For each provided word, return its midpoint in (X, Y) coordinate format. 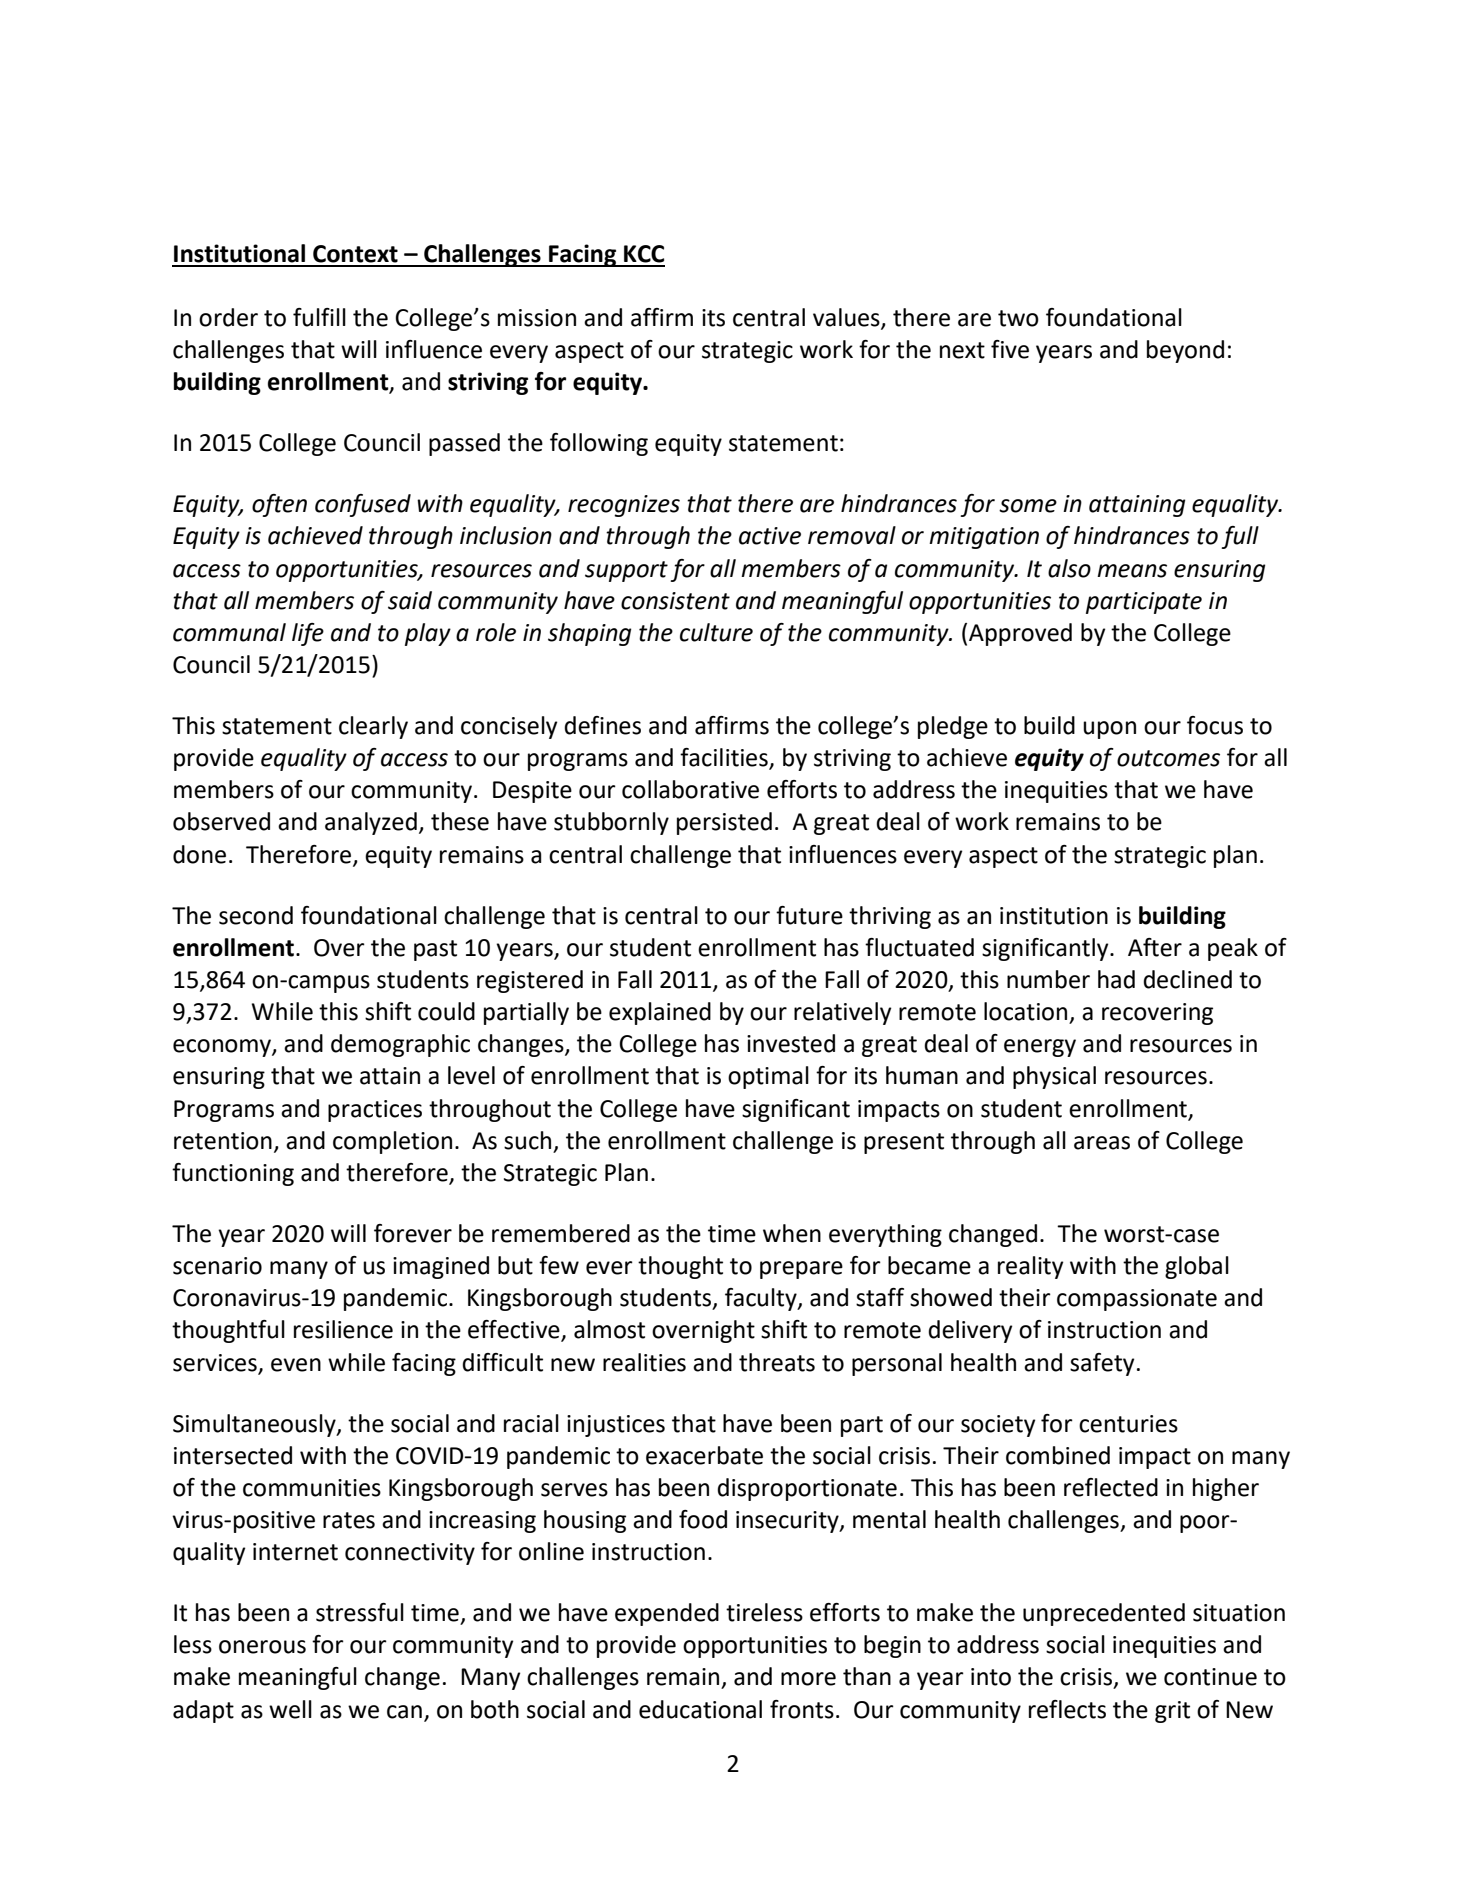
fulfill (319, 317)
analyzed (371, 823)
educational (700, 1709)
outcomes (1168, 758)
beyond (1185, 351)
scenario (217, 1266)
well (290, 1709)
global (1197, 1267)
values (847, 318)
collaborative (690, 789)
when (792, 1233)
